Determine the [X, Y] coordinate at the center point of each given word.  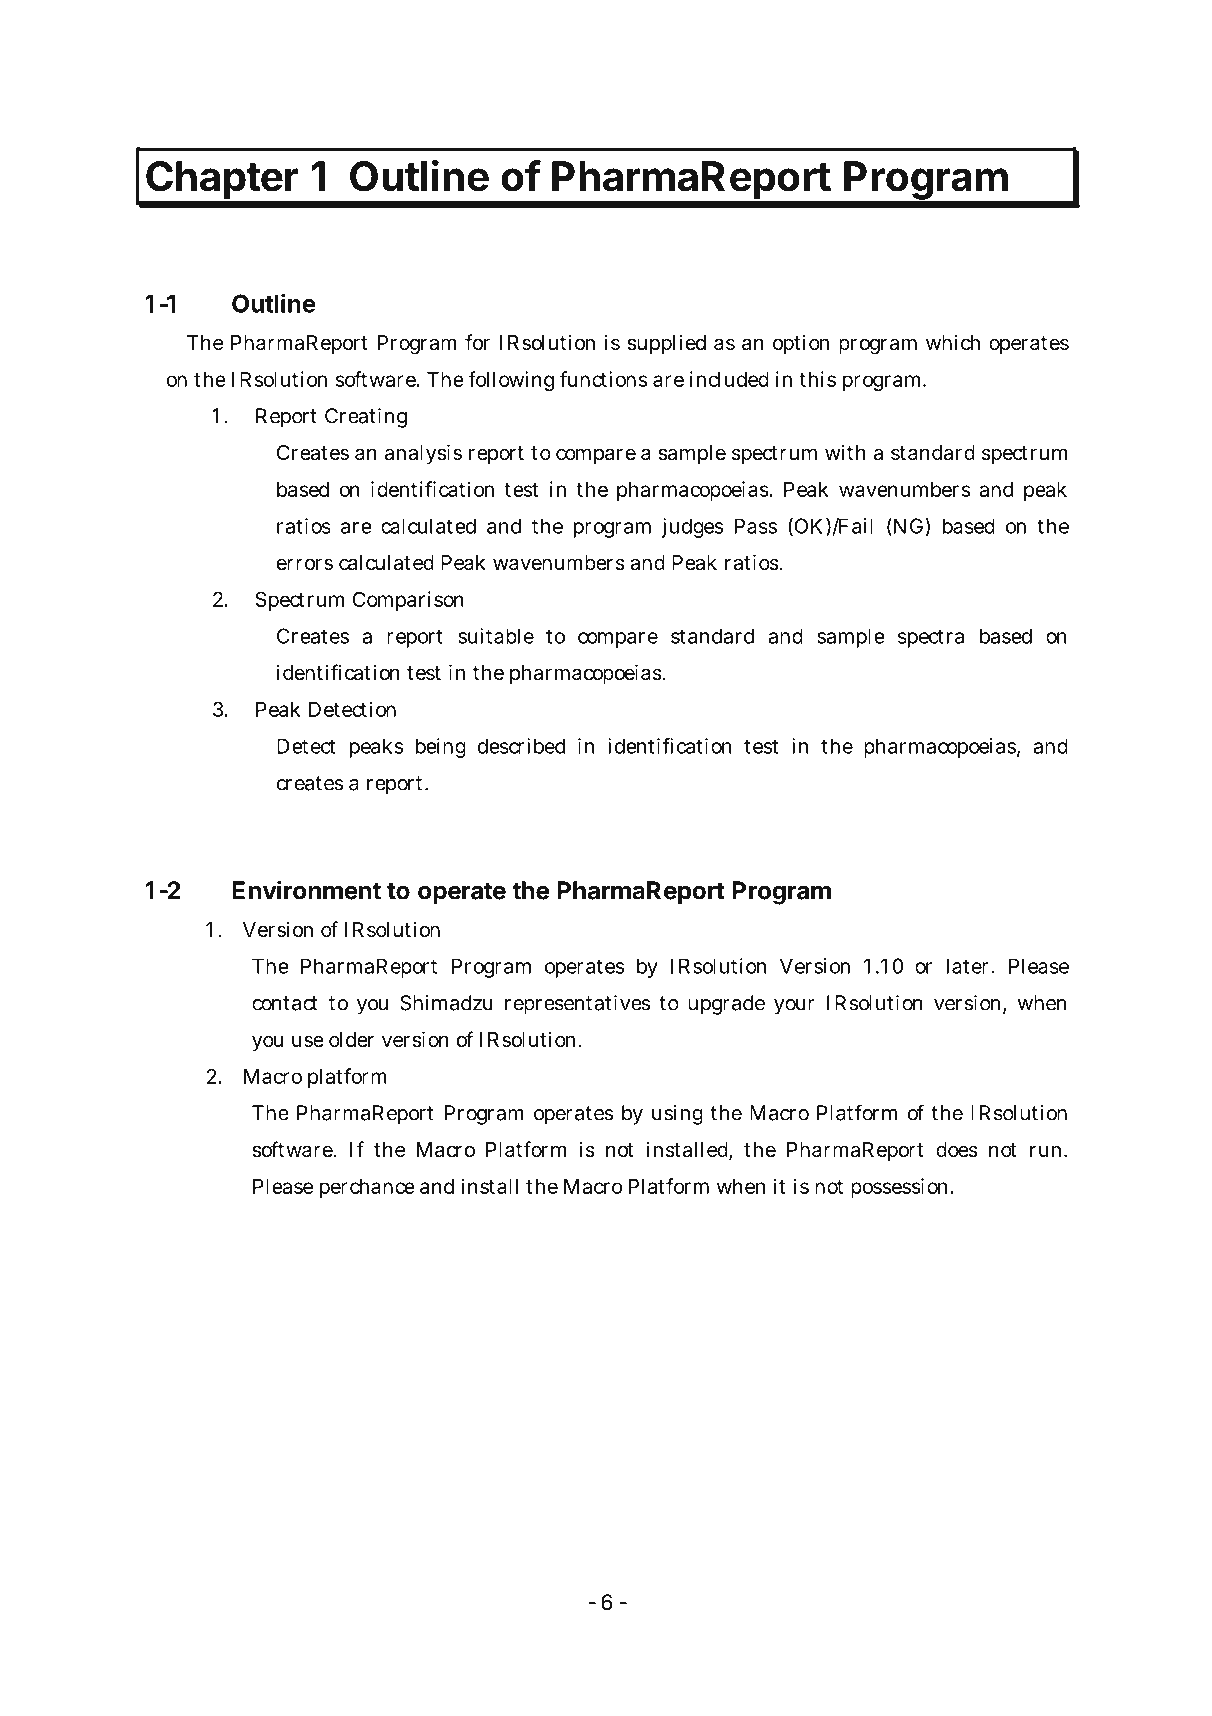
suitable [496, 636]
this [817, 379]
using [677, 1115]
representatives [577, 1005]
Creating [366, 418]
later [969, 966]
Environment [306, 890]
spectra [931, 638]
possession [901, 1188]
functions [604, 379]
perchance [367, 1188]
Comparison [408, 601]
